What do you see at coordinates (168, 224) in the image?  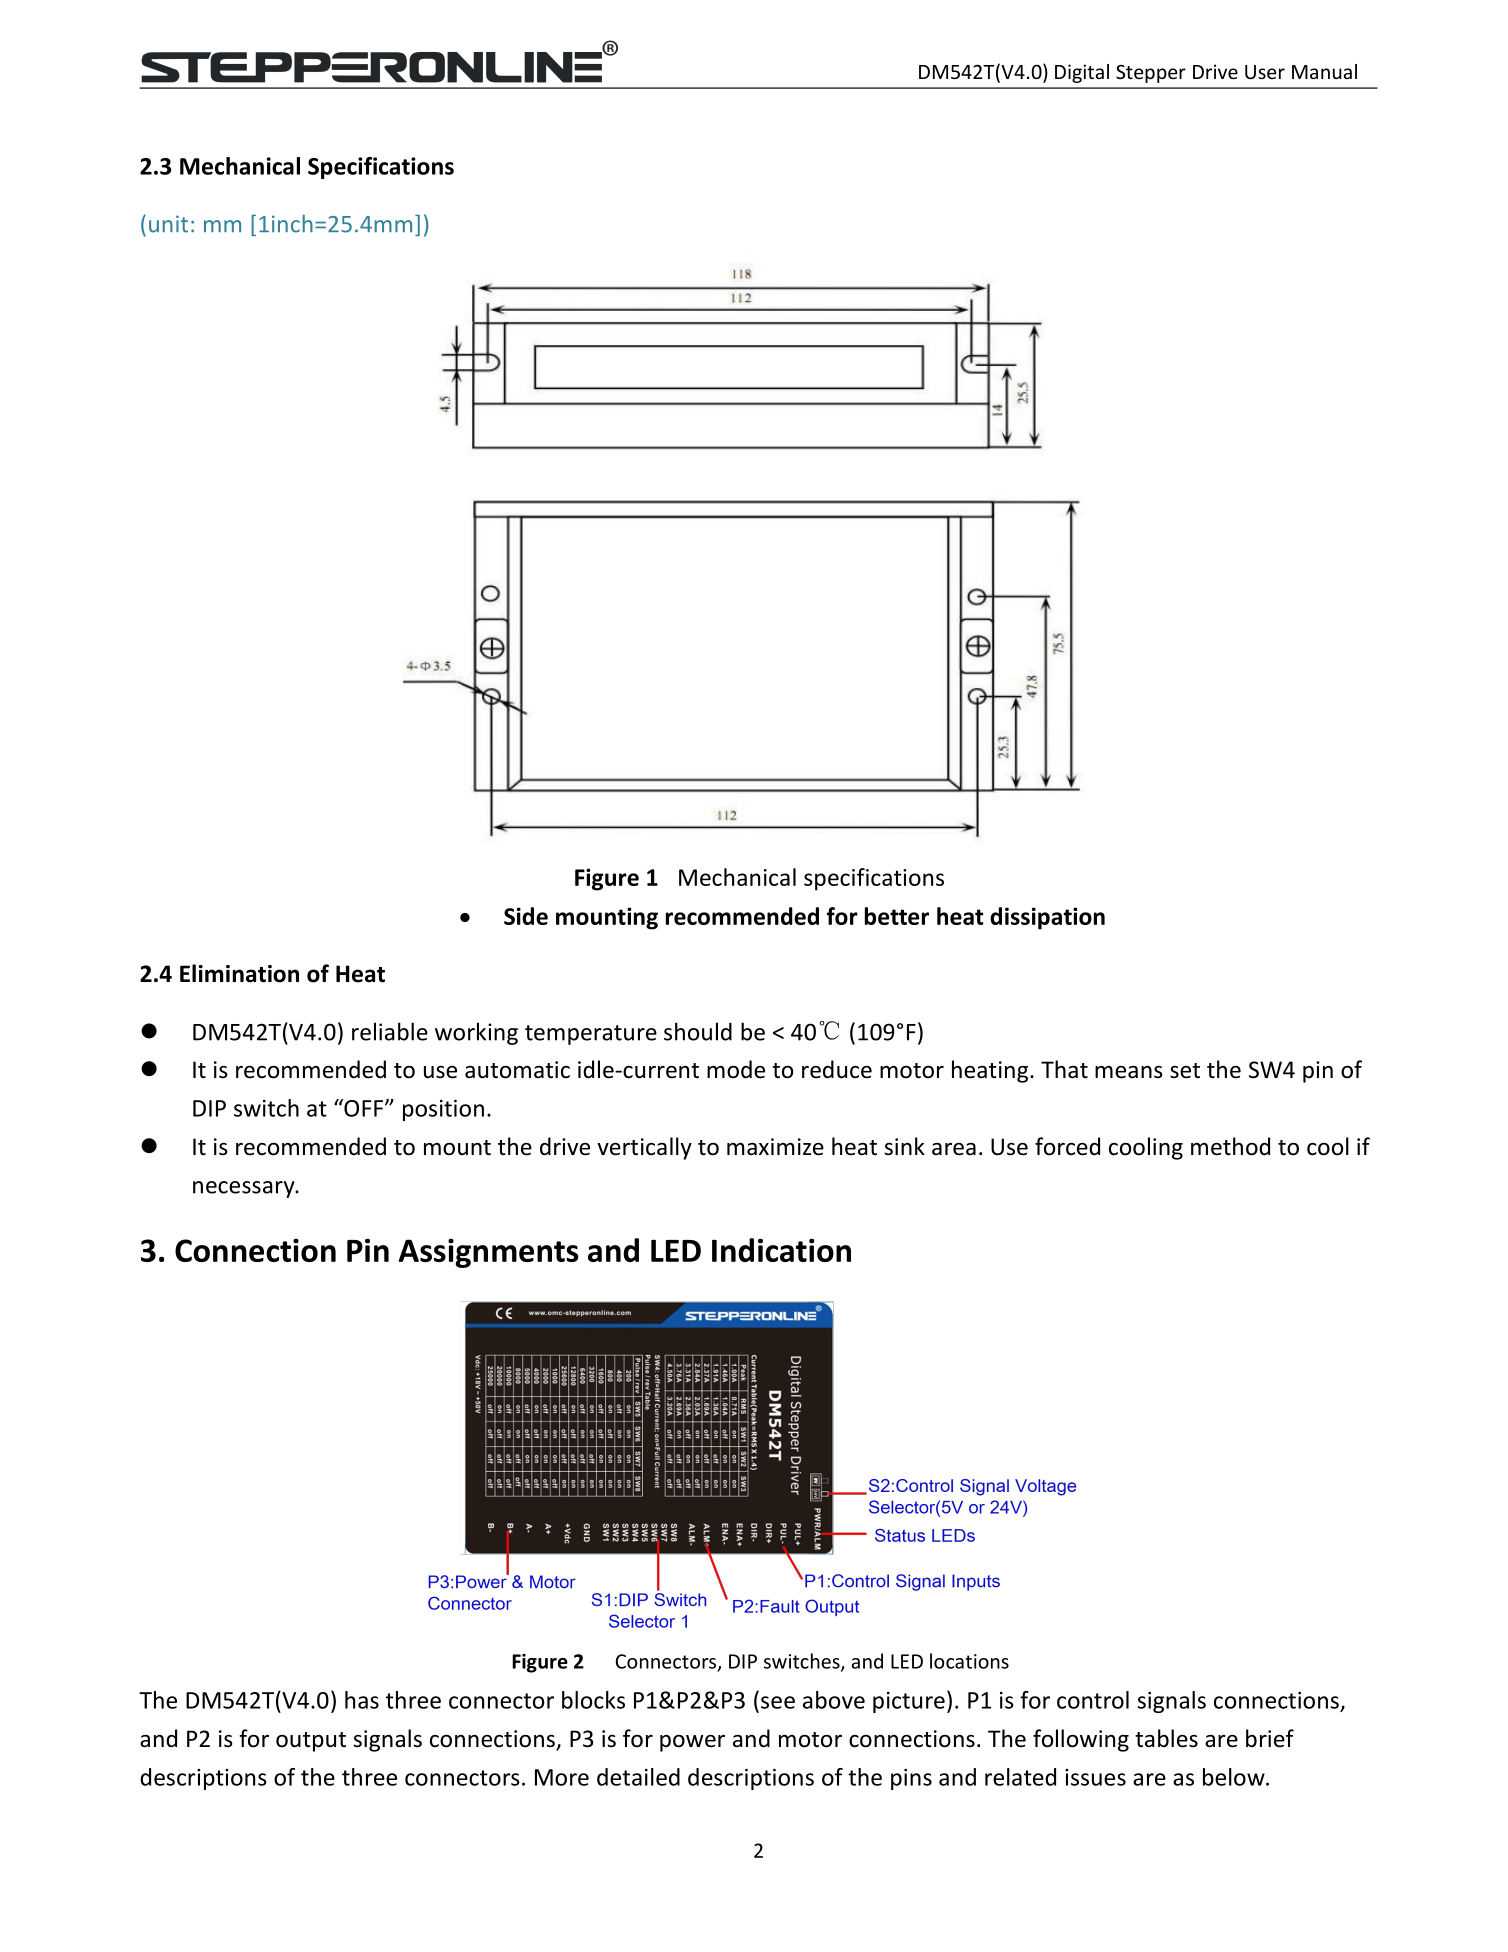 I see `unit` at bounding box center [168, 224].
